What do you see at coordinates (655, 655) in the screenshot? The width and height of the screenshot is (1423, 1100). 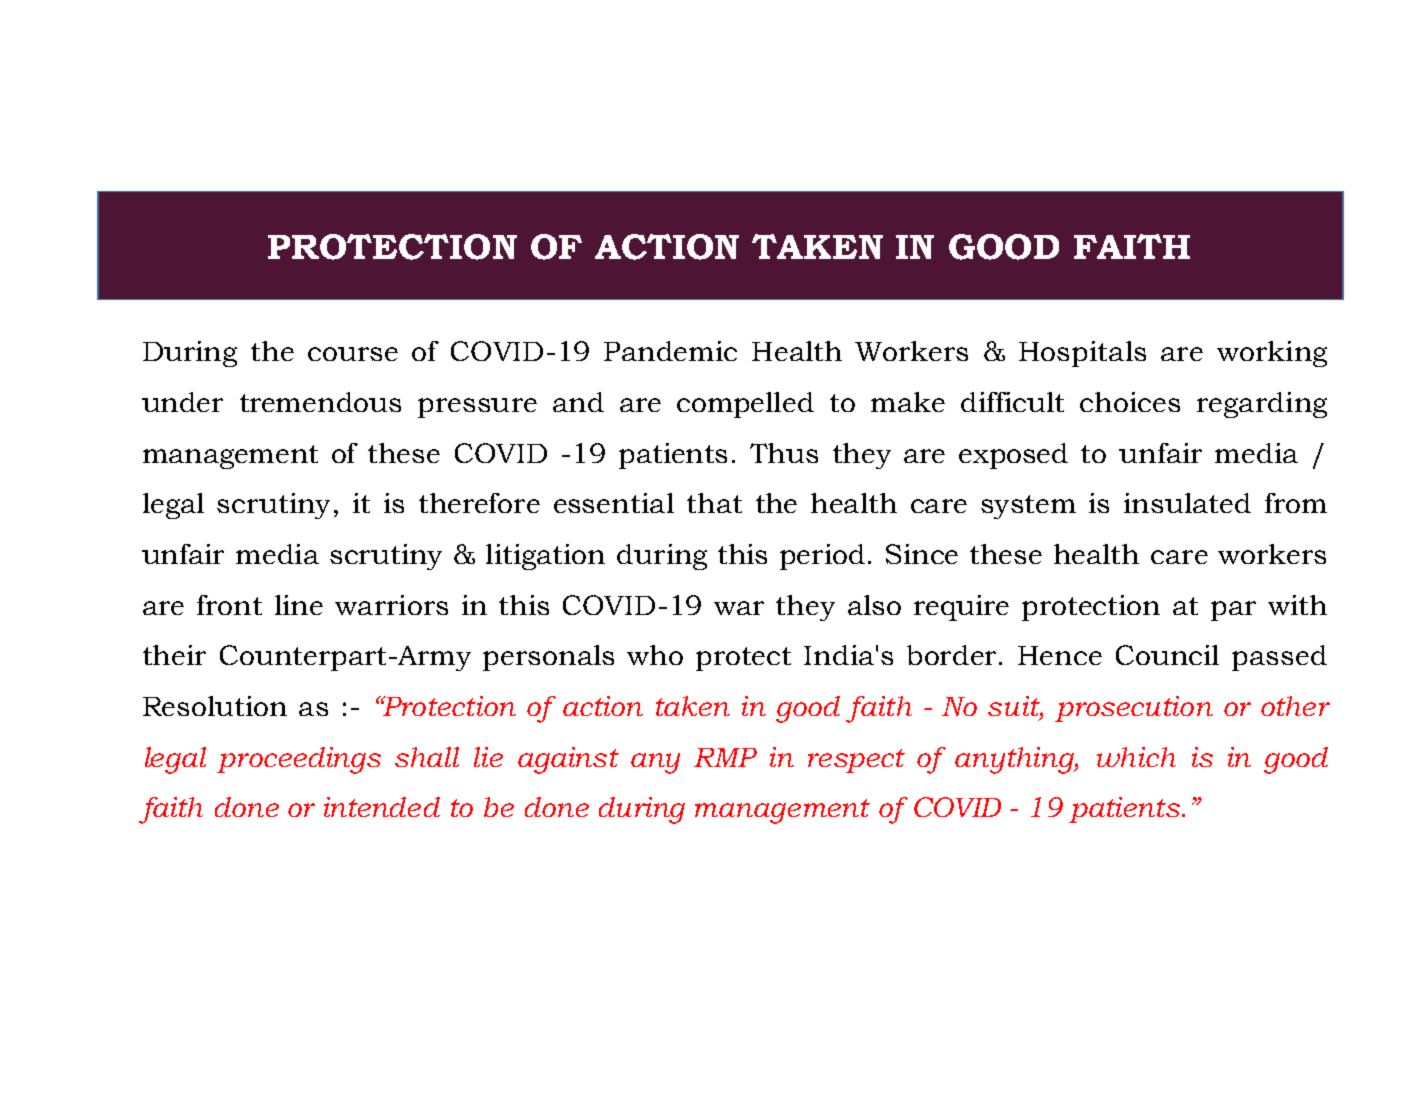 I see `who` at bounding box center [655, 655].
